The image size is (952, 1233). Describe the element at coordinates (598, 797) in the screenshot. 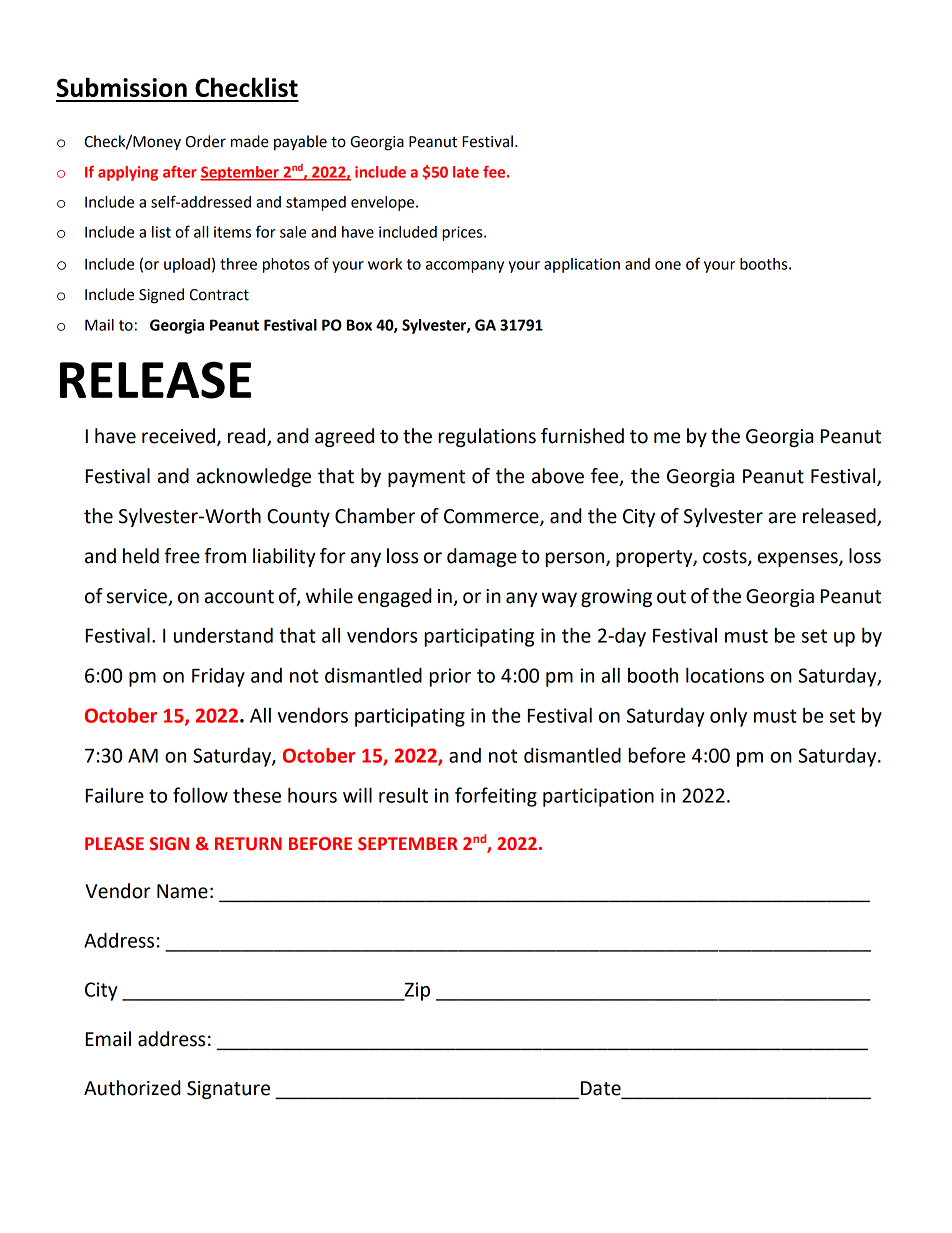

I see `participation` at that location.
